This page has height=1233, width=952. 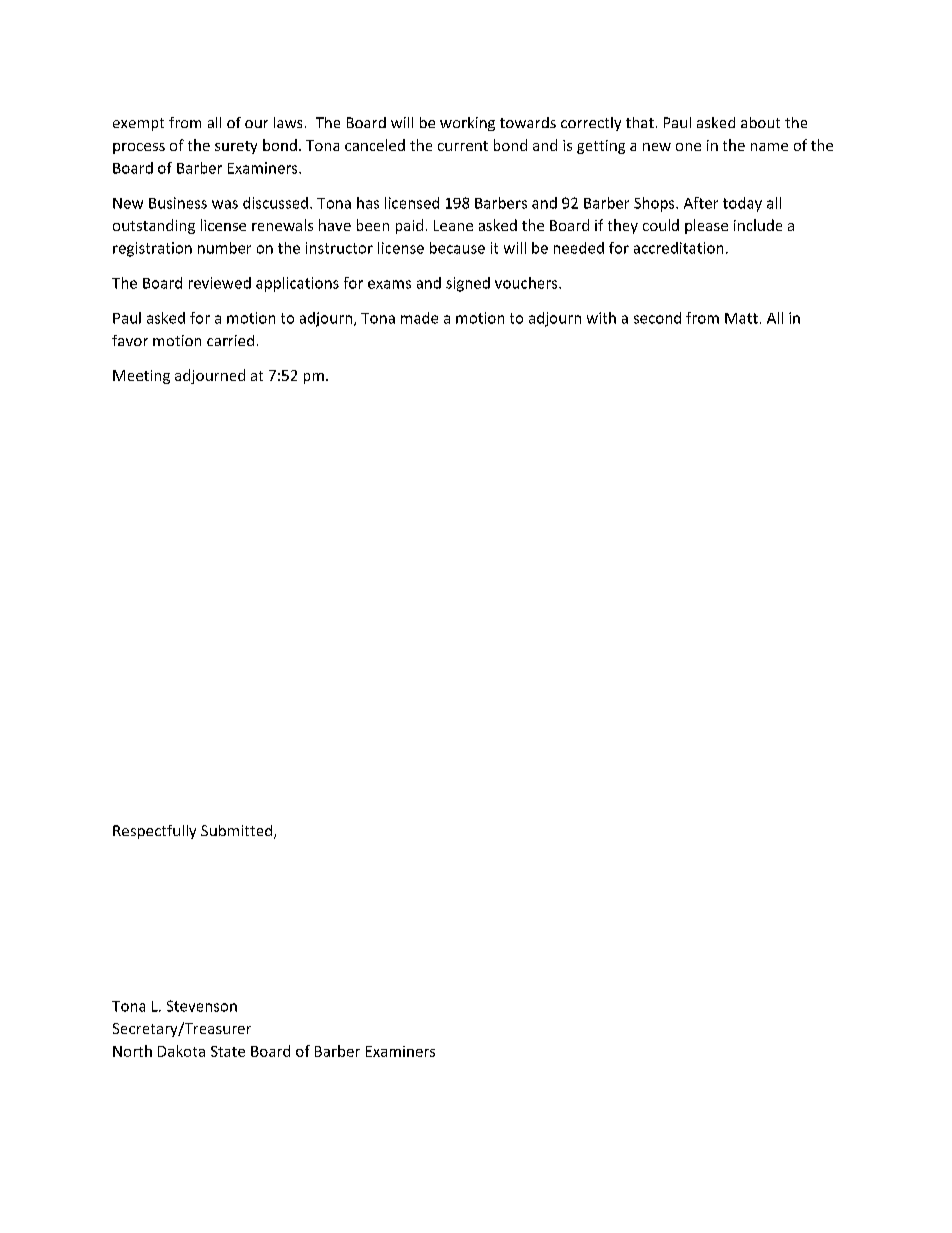 What do you see at coordinates (141, 377) in the page?
I see `Meeting` at bounding box center [141, 377].
